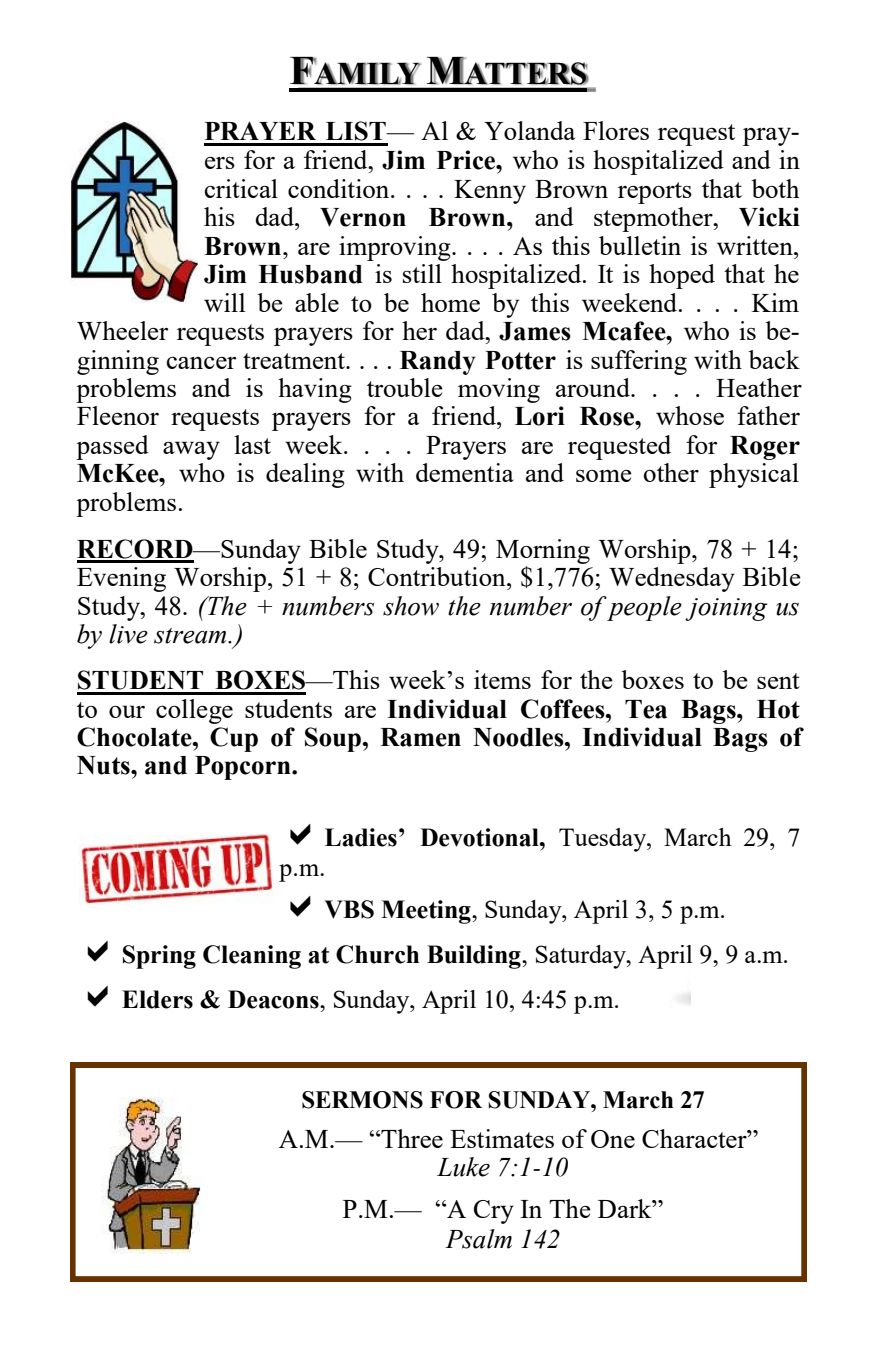 This page has height=1372, width=887. Describe the element at coordinates (191, 450) in the page. I see `away` at that location.
